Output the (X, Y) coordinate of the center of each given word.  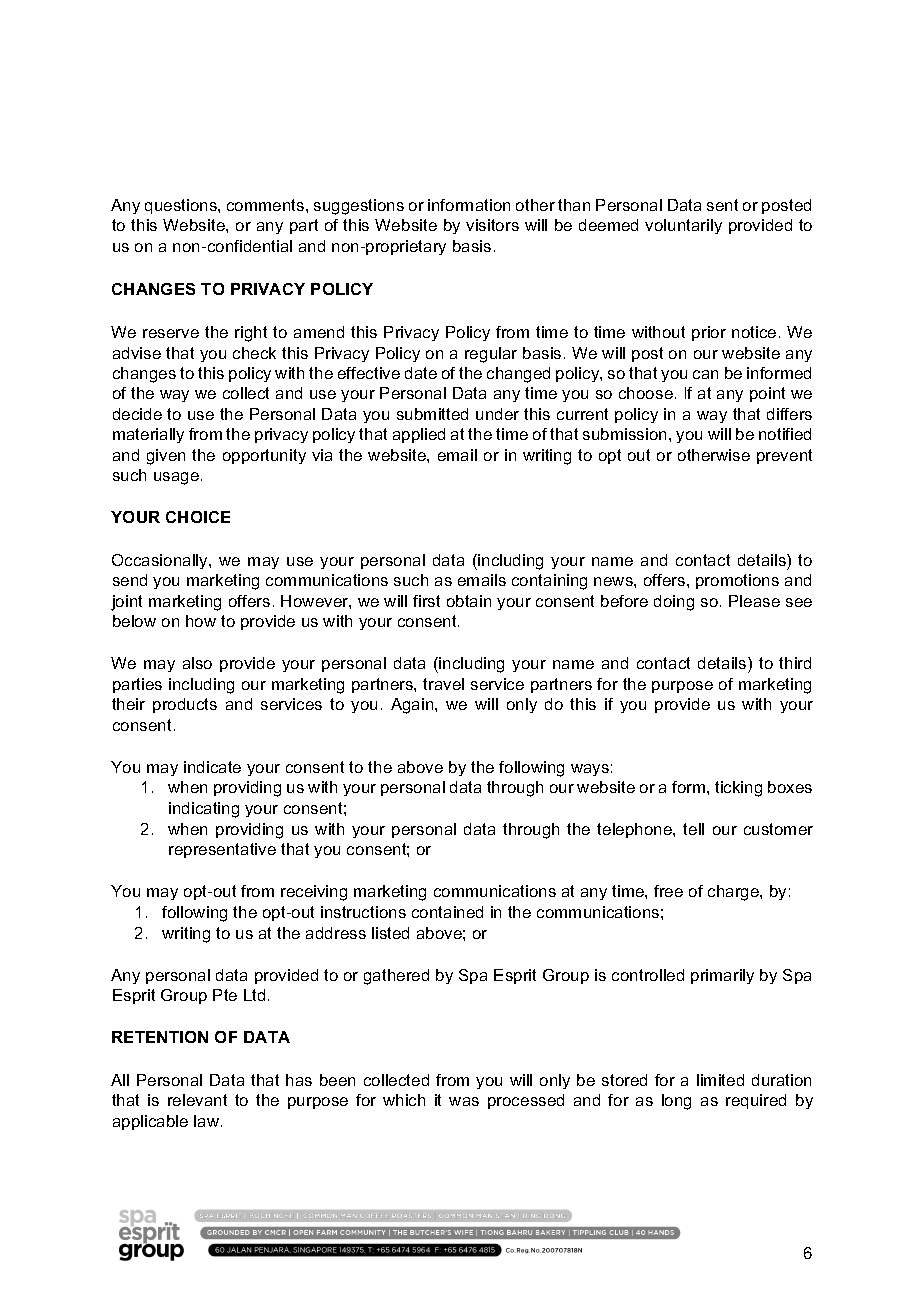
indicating (204, 810)
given (166, 457)
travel (443, 684)
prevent (784, 456)
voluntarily (683, 226)
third (795, 663)
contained (447, 912)
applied (419, 435)
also (197, 663)
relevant (197, 1100)
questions (182, 206)
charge (734, 893)
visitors (492, 225)
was (464, 1101)
